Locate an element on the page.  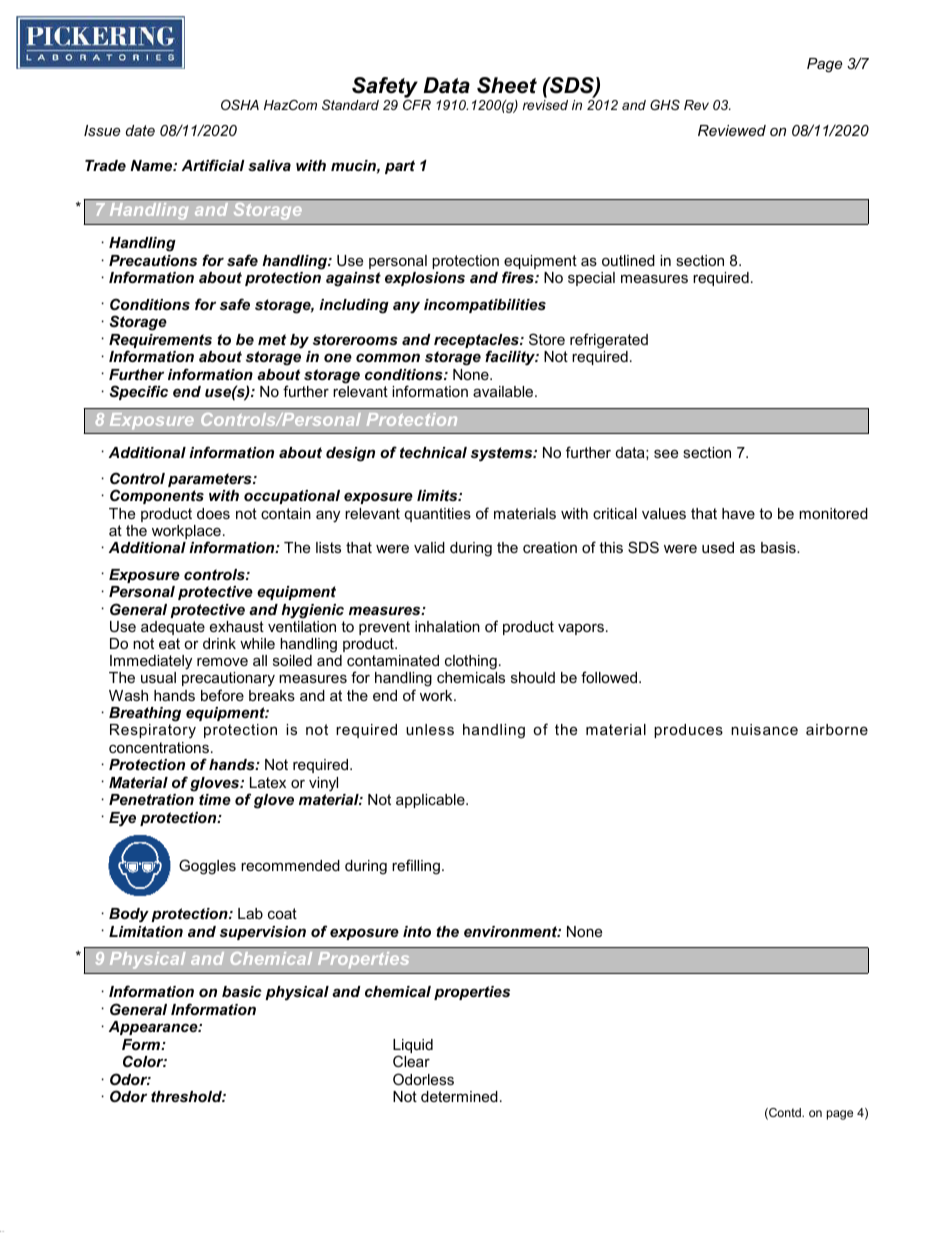
Reviewed is located at coordinates (732, 130).
